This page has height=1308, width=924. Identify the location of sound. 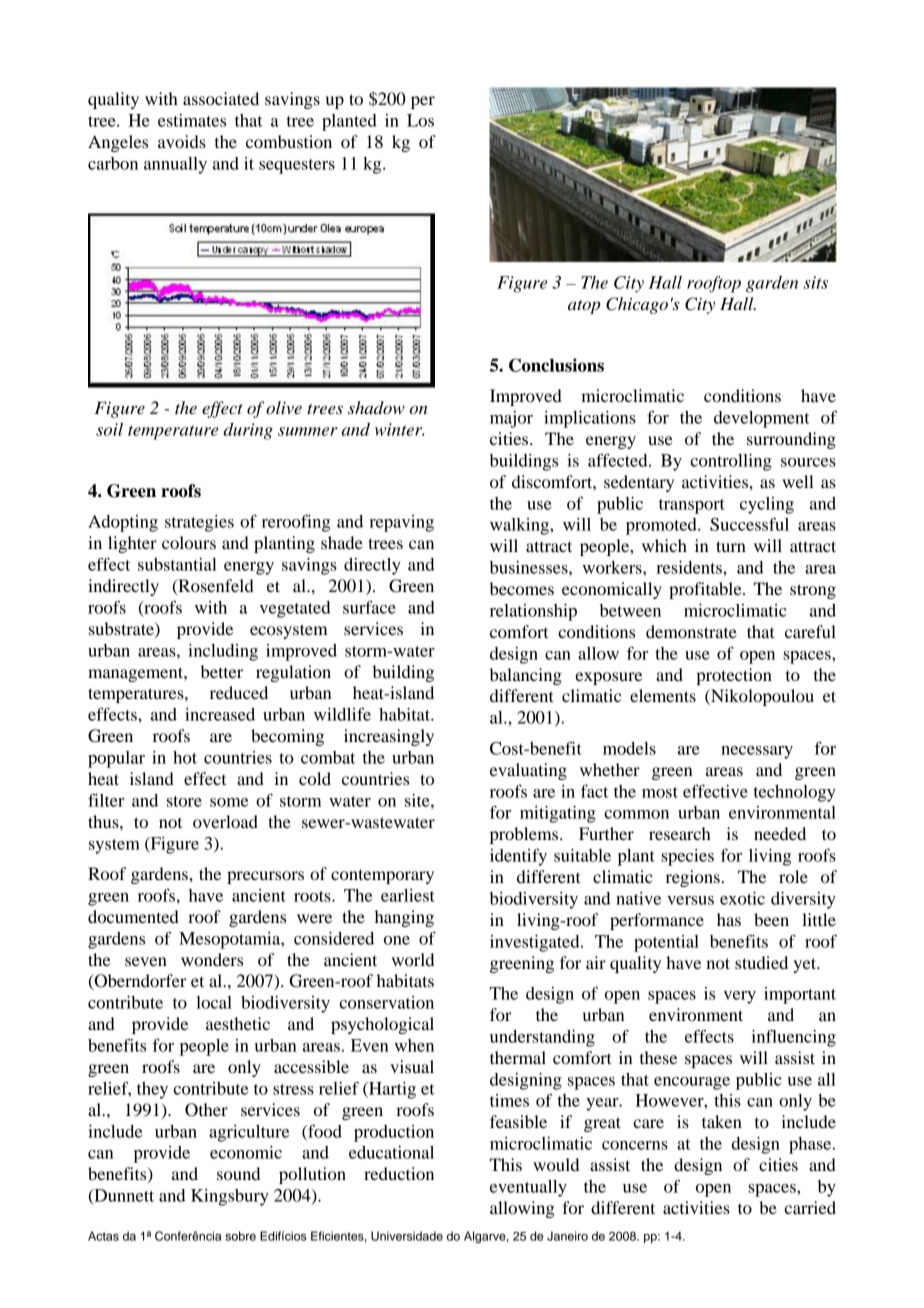
(238, 1173).
